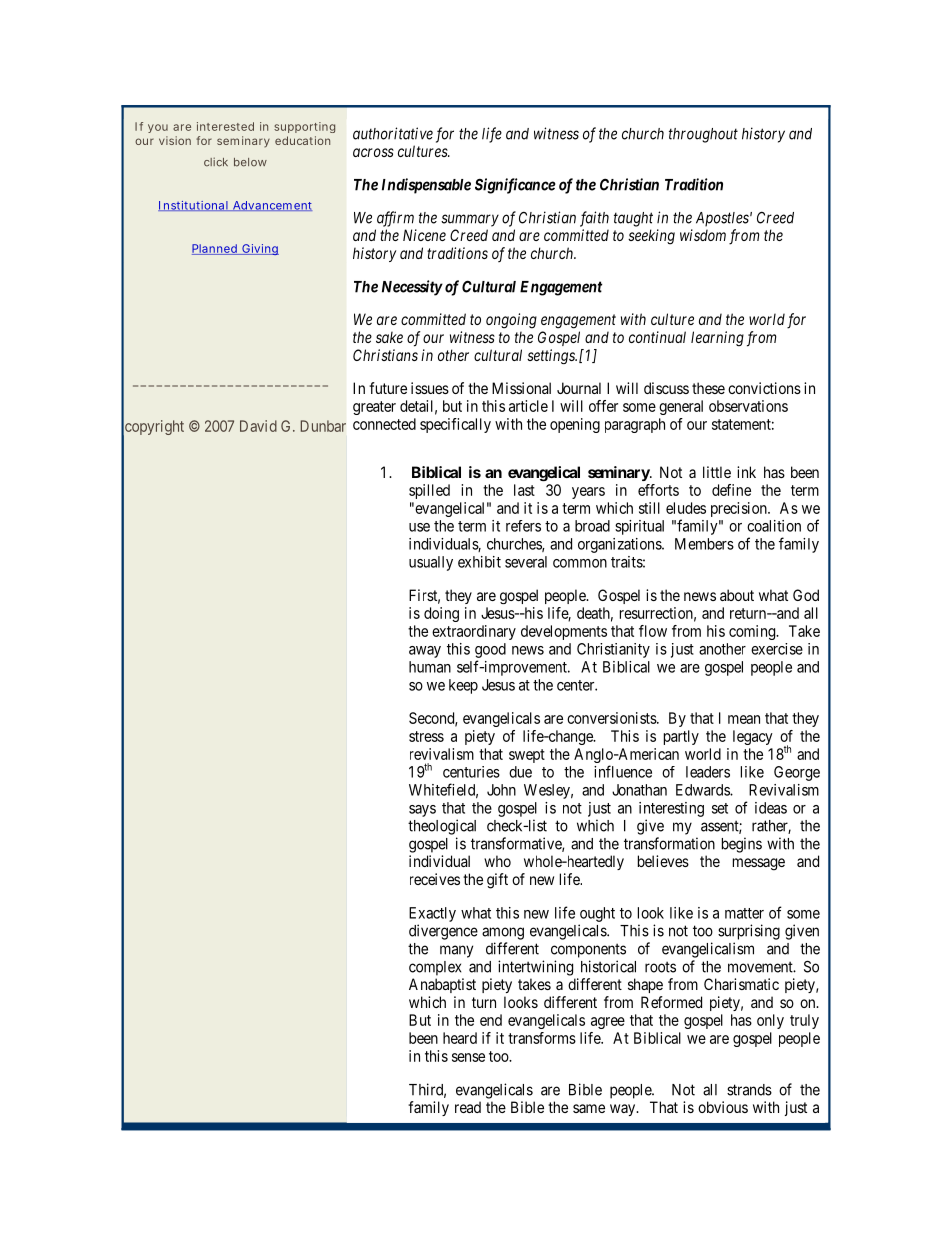 The height and width of the image is (1233, 952). What do you see at coordinates (515, 186) in the image?
I see `Significance` at bounding box center [515, 186].
